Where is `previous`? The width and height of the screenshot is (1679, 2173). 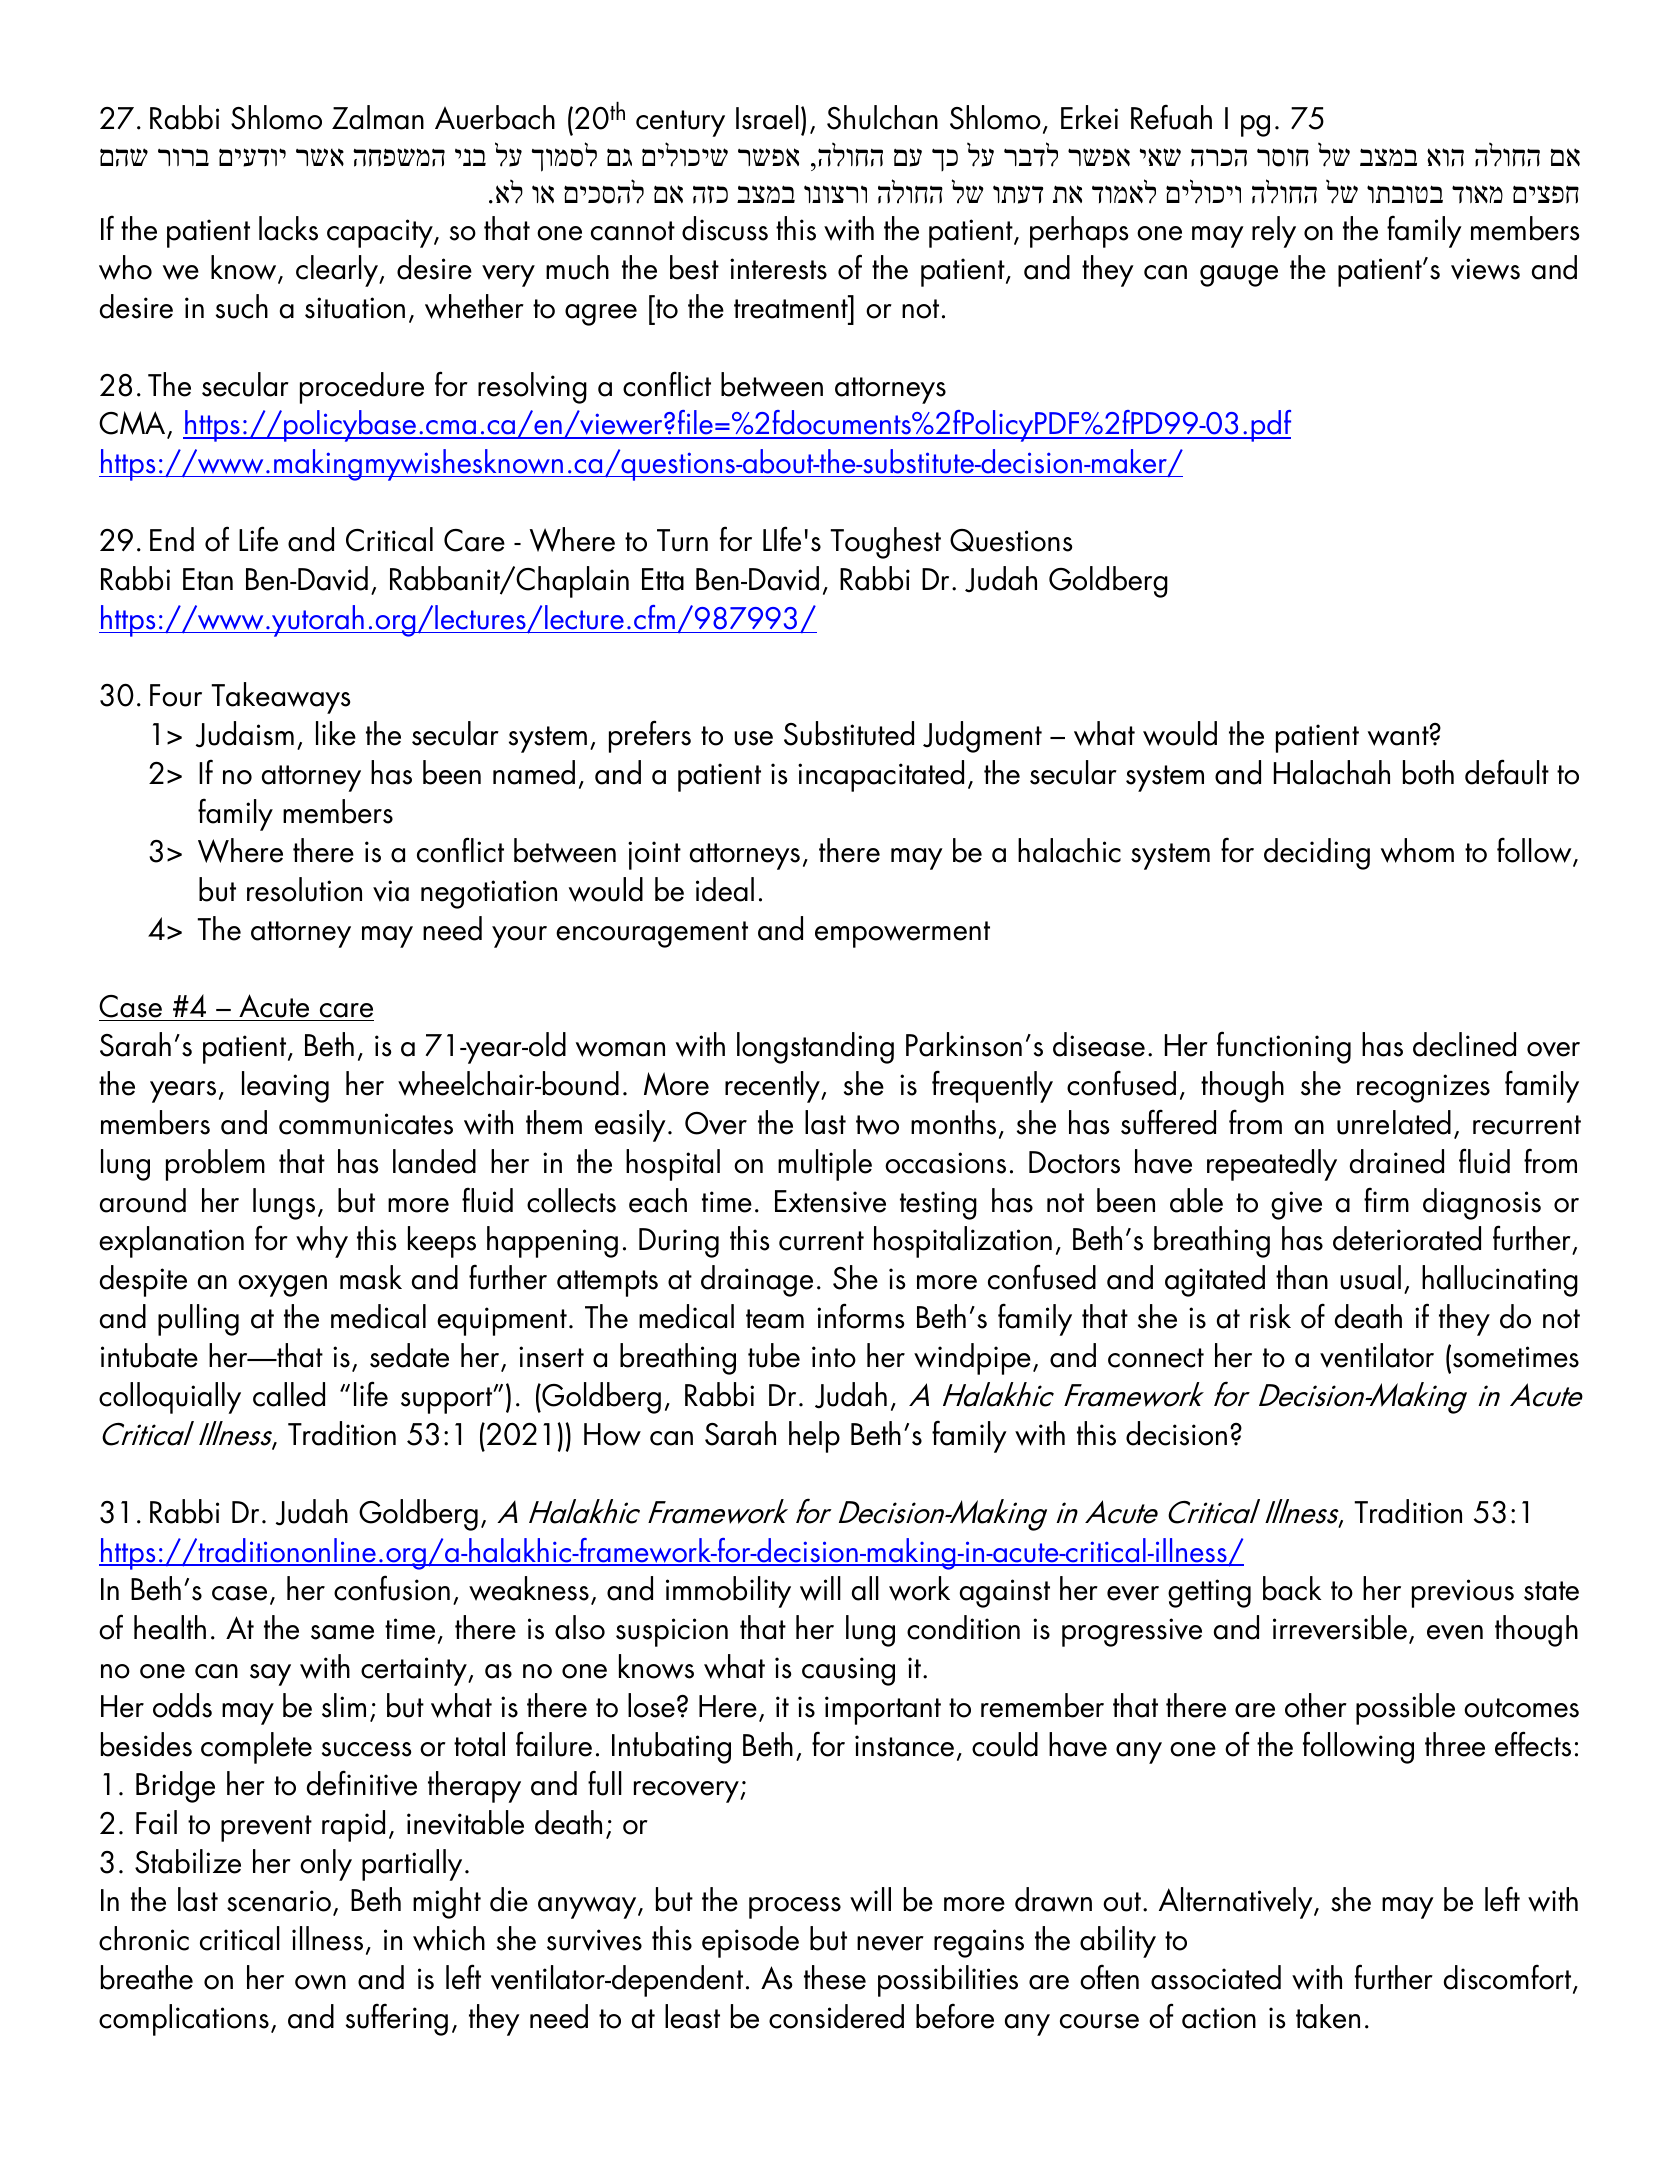 previous is located at coordinates (1463, 1593).
